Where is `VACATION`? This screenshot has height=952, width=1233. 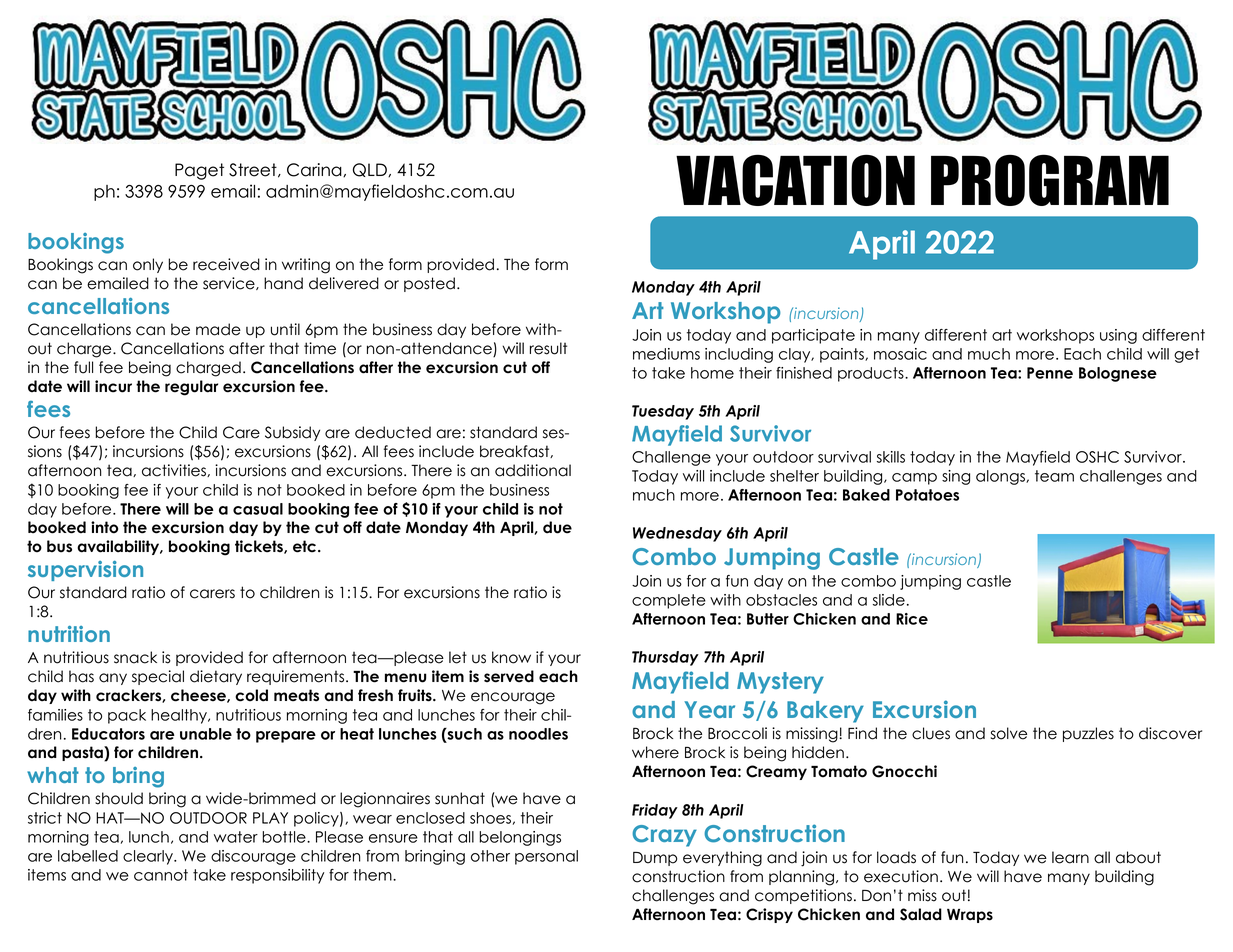
VACATION is located at coordinates (795, 180).
